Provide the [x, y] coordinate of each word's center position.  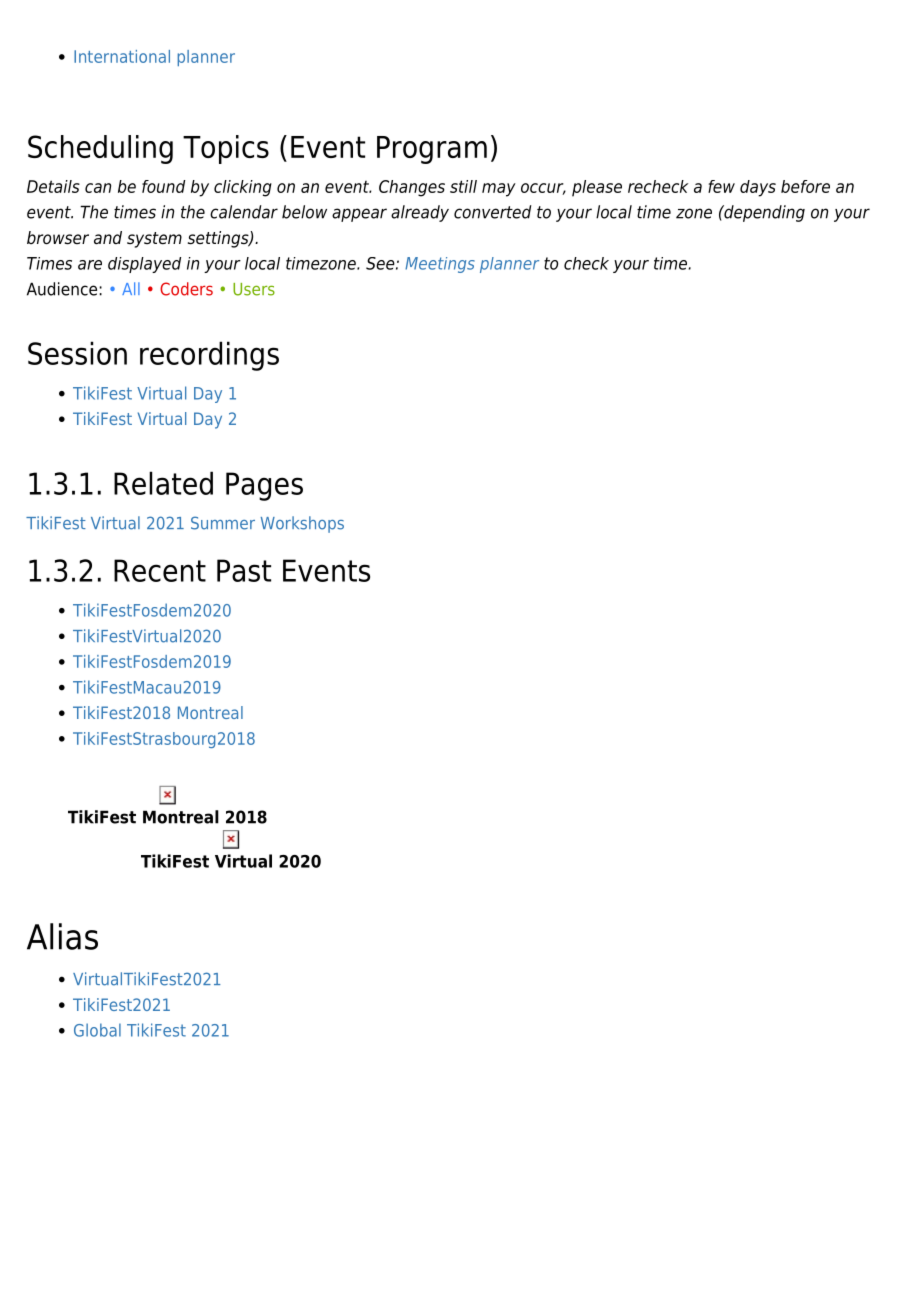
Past [244, 570]
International [122, 56]
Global [97, 1030]
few [721, 186]
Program [432, 150]
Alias [62, 936]
